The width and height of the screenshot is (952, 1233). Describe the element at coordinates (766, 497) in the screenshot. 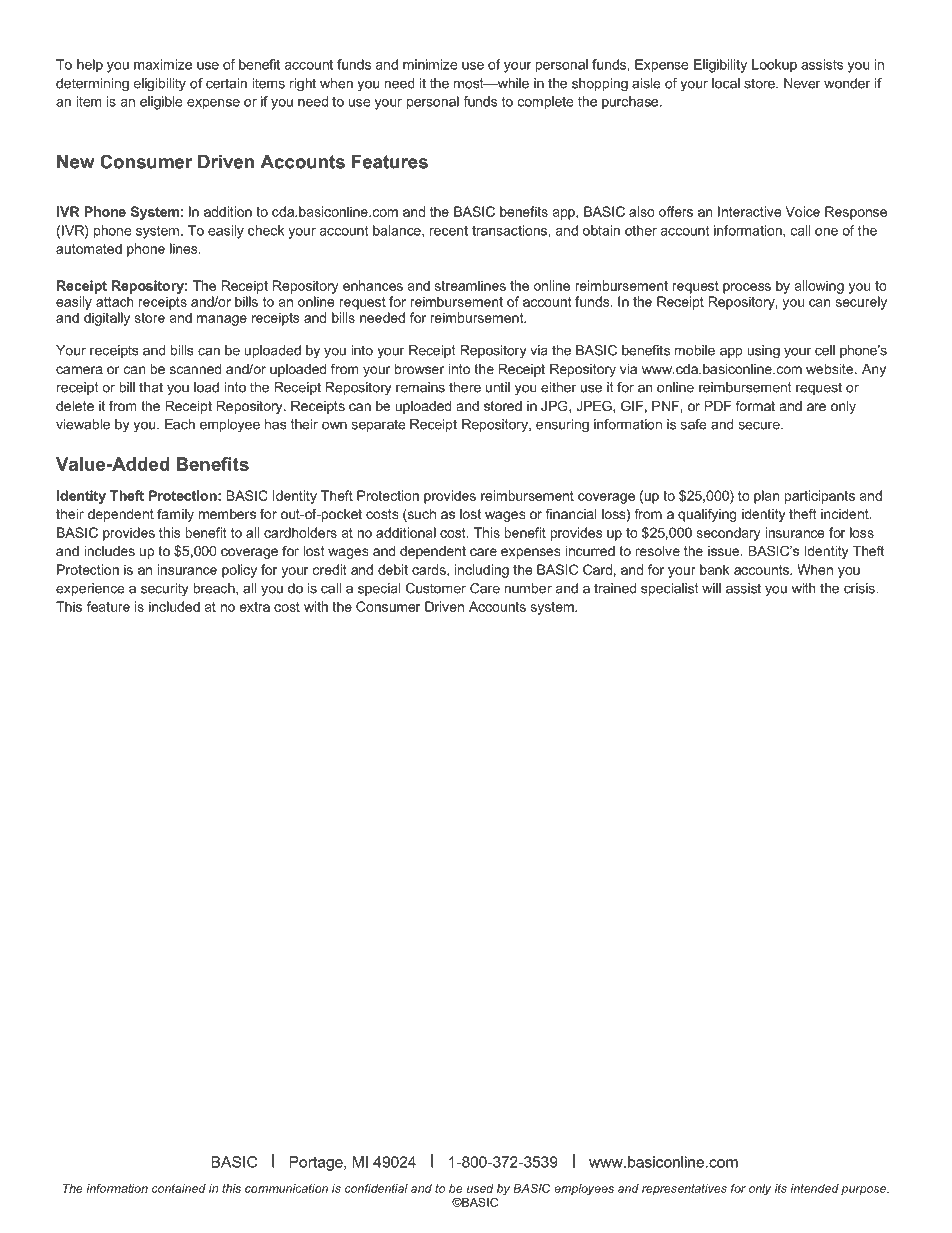

I see `plan` at that location.
